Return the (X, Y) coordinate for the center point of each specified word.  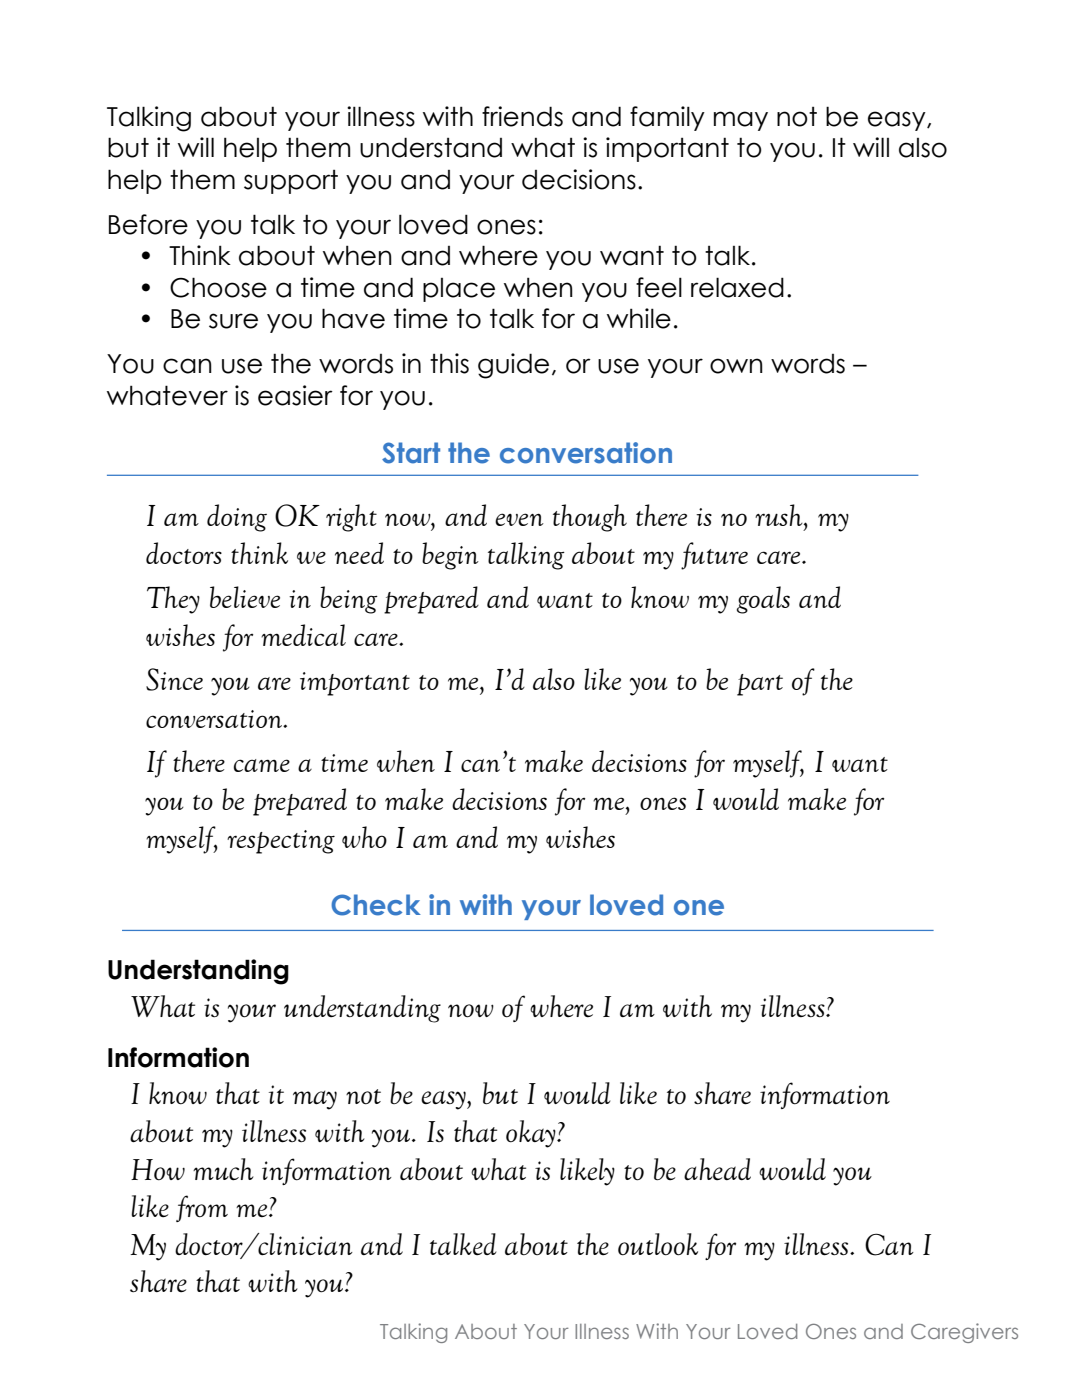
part (760, 685)
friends (522, 116)
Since (174, 679)
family (667, 118)
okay (532, 1134)
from (202, 1208)
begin (450, 556)
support (291, 181)
